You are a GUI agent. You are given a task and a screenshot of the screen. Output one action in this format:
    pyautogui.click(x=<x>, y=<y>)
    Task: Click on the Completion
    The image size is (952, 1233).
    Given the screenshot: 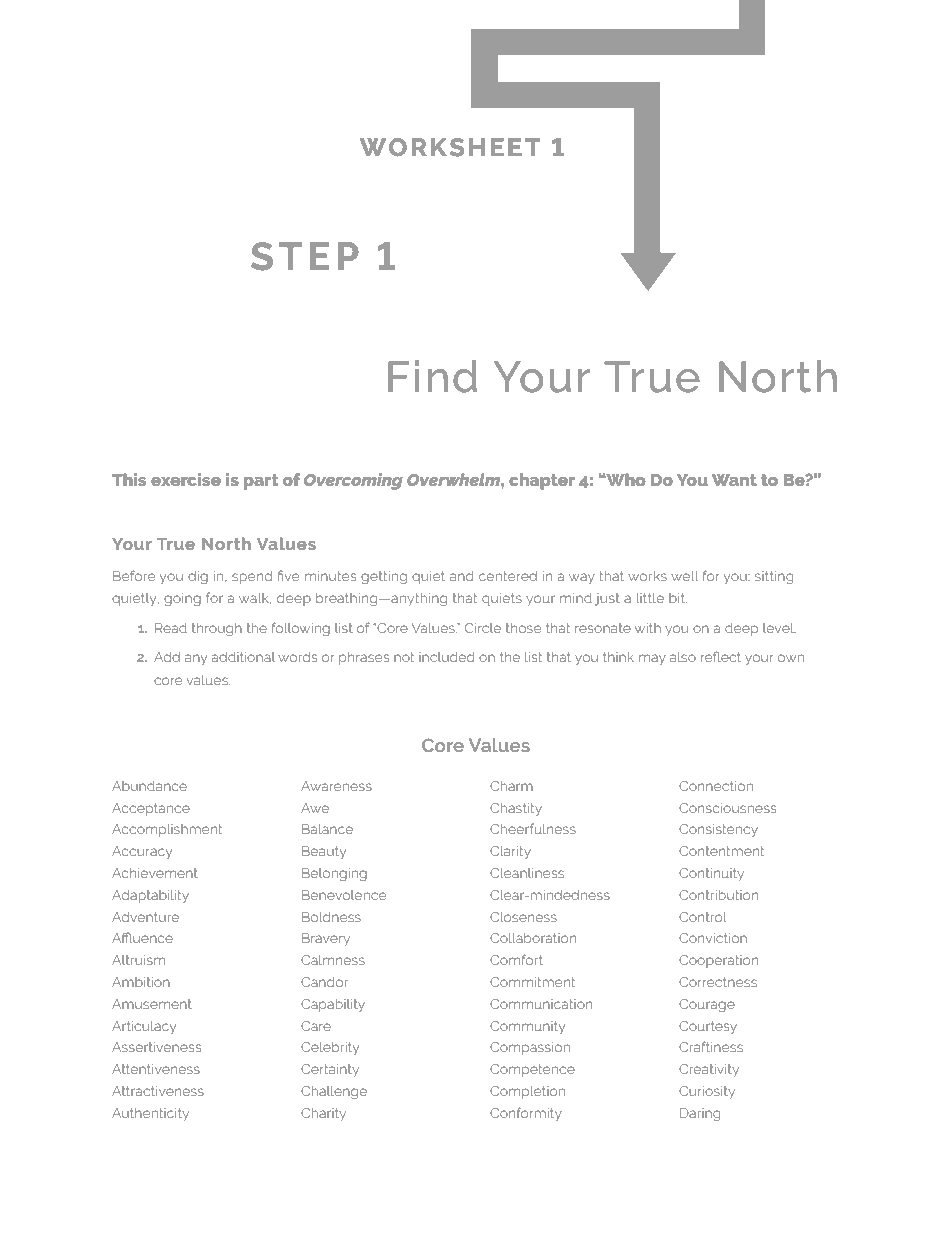 What is the action you would take?
    pyautogui.click(x=527, y=1092)
